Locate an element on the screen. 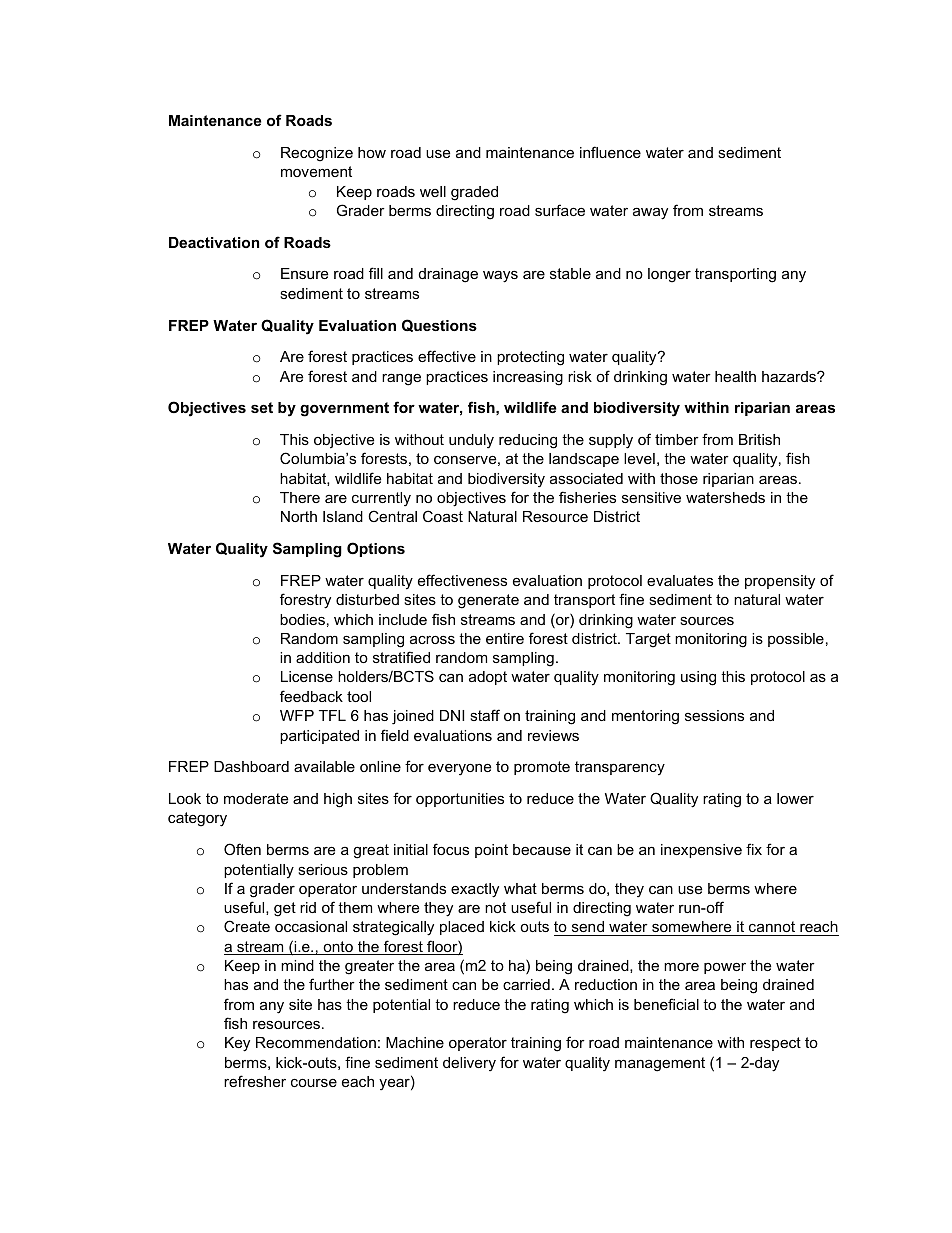 This screenshot has width=952, height=1233. Key is located at coordinates (237, 1044).
